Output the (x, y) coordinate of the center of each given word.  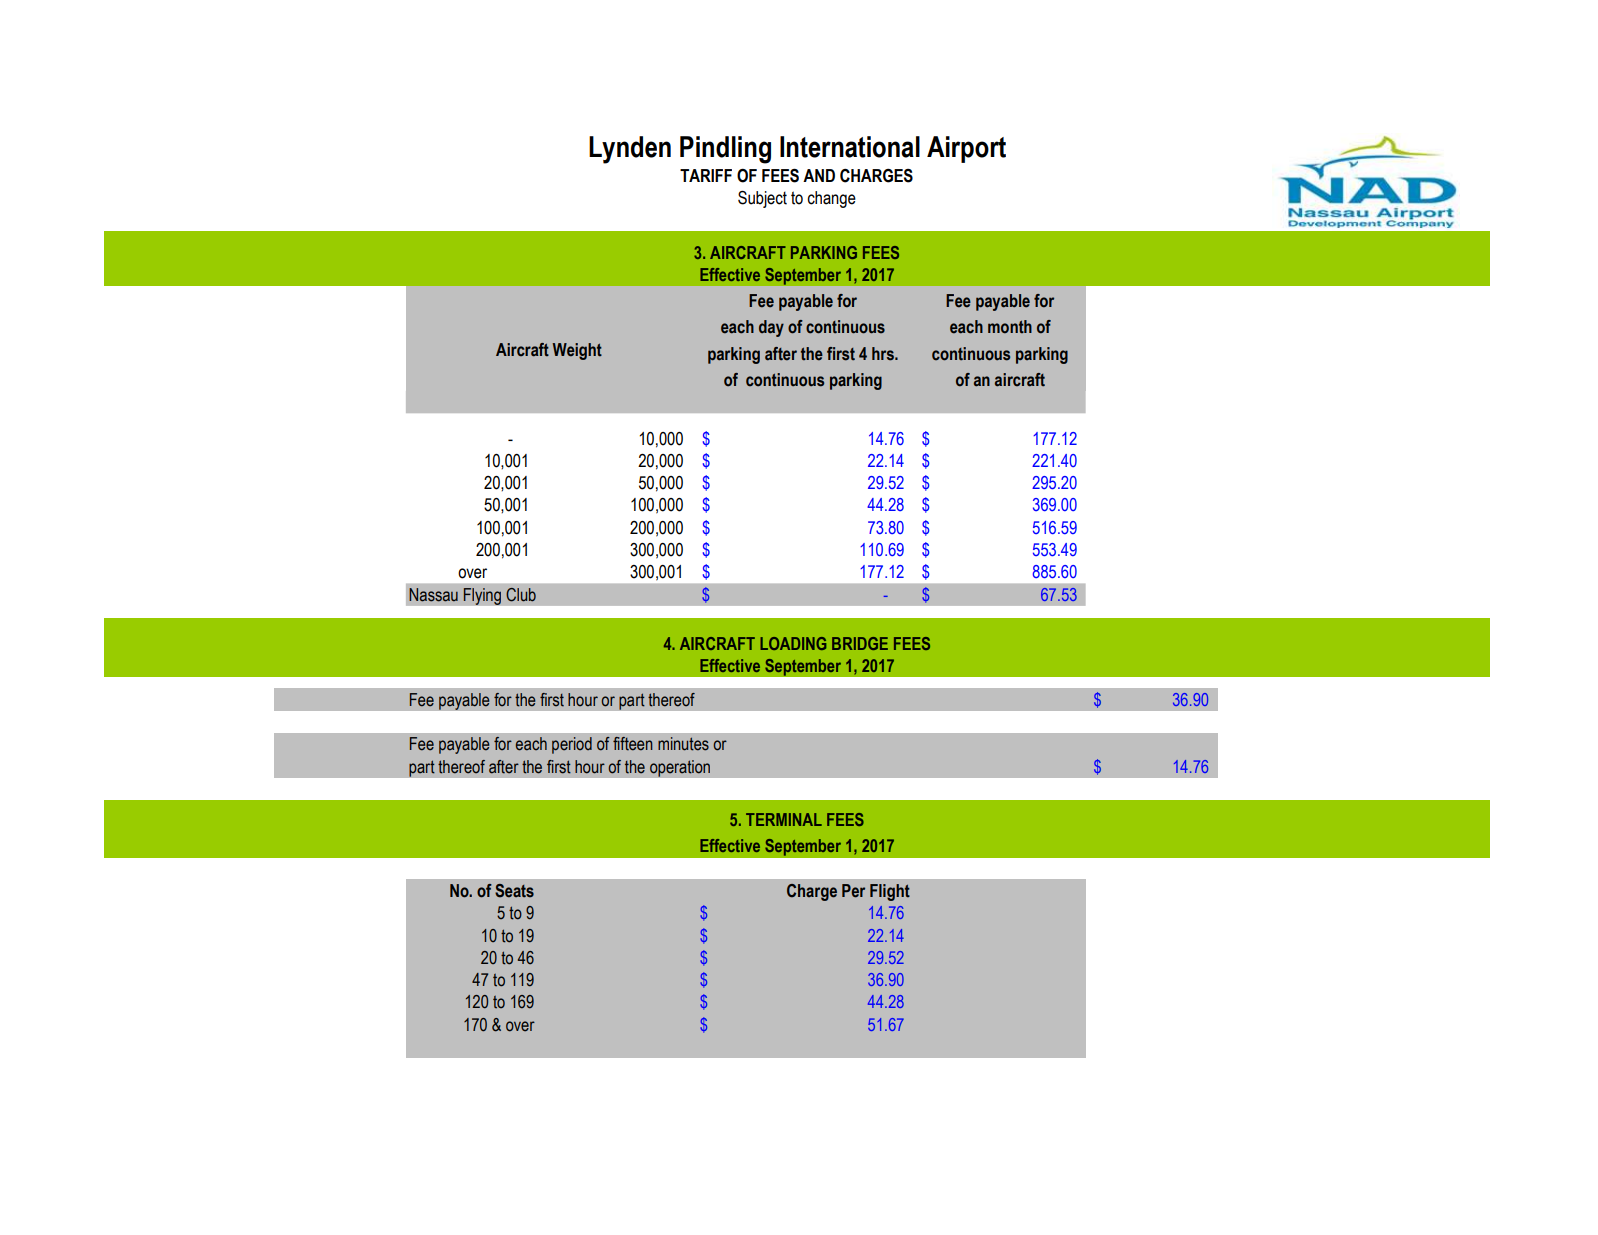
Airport (966, 149)
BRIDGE (860, 643)
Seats (514, 891)
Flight (890, 892)
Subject (762, 199)
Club (521, 595)
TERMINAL (784, 819)
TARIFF (706, 175)
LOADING (793, 643)
